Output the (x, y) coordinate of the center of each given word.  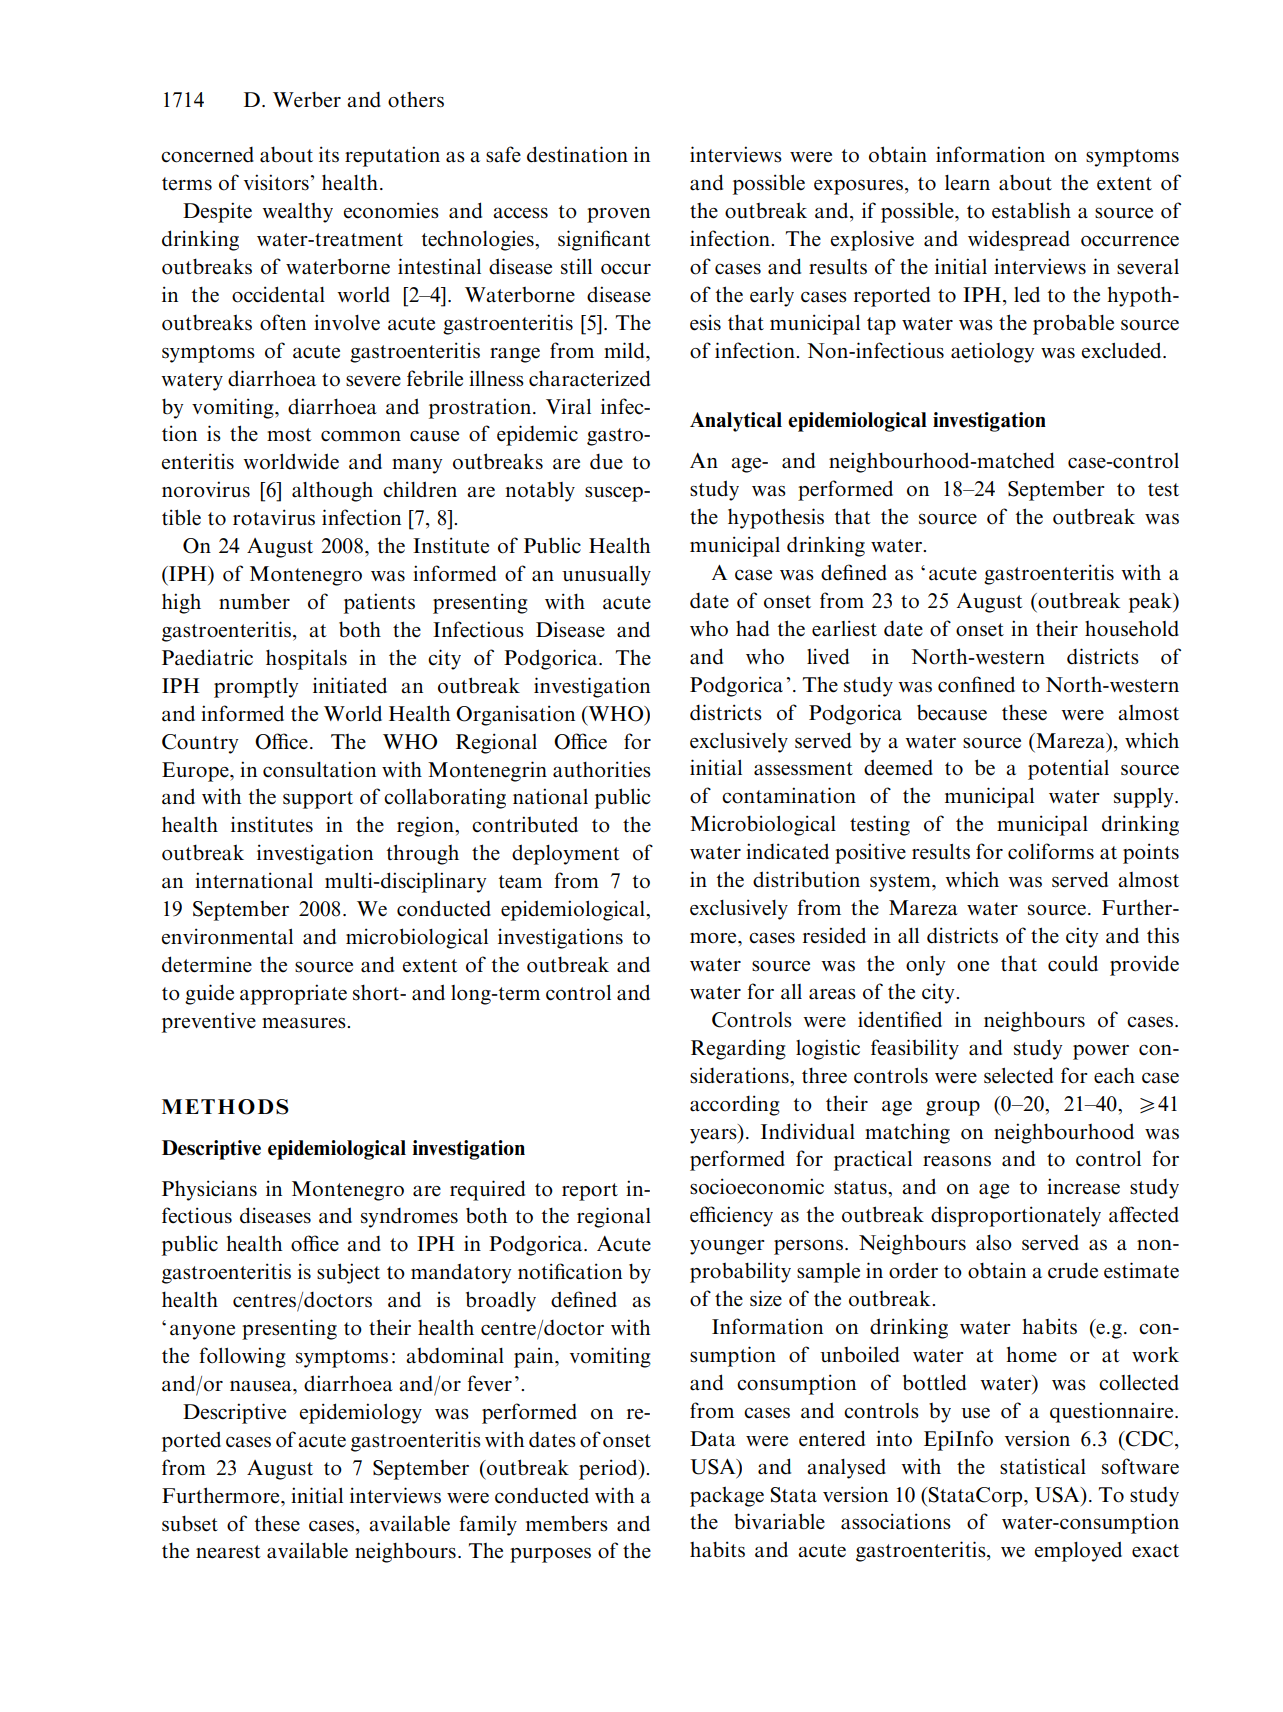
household (1132, 628)
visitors (276, 182)
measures (305, 1023)
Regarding (738, 1049)
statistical (1043, 1466)
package (727, 1496)
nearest (228, 1552)
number (254, 601)
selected (1018, 1075)
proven (618, 215)
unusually (606, 576)
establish (1031, 210)
